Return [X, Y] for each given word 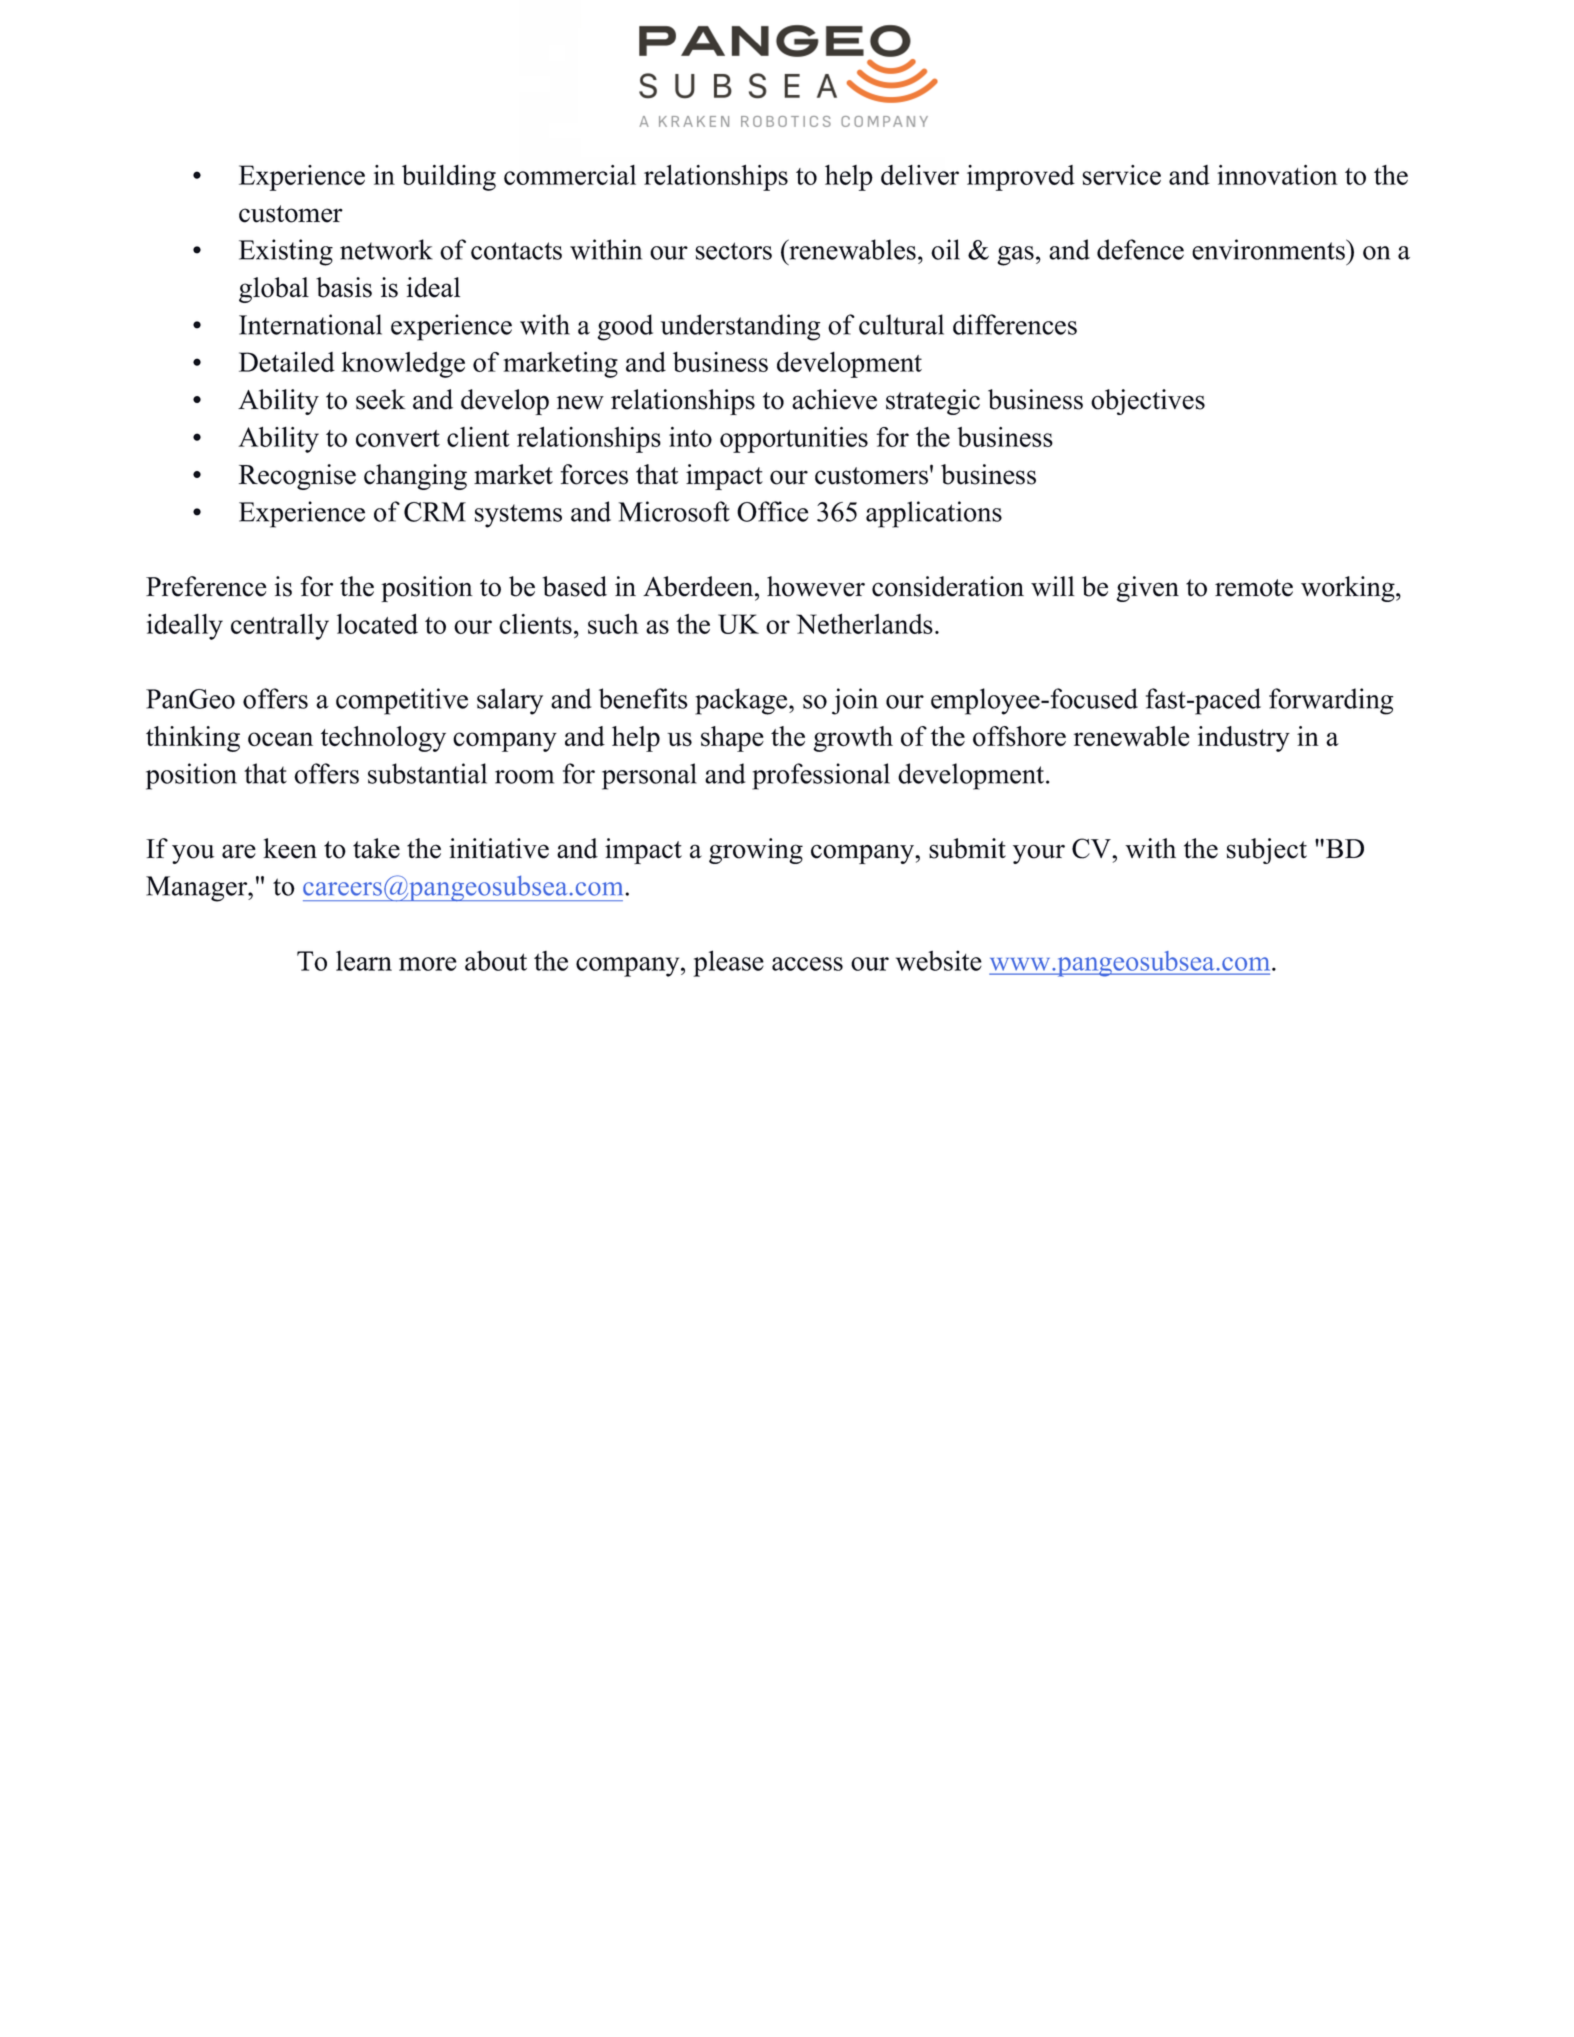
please [728, 963]
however [816, 586]
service [1121, 175]
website [939, 960]
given [1147, 589]
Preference [206, 586]
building [449, 178]
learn [364, 960]
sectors [733, 251]
